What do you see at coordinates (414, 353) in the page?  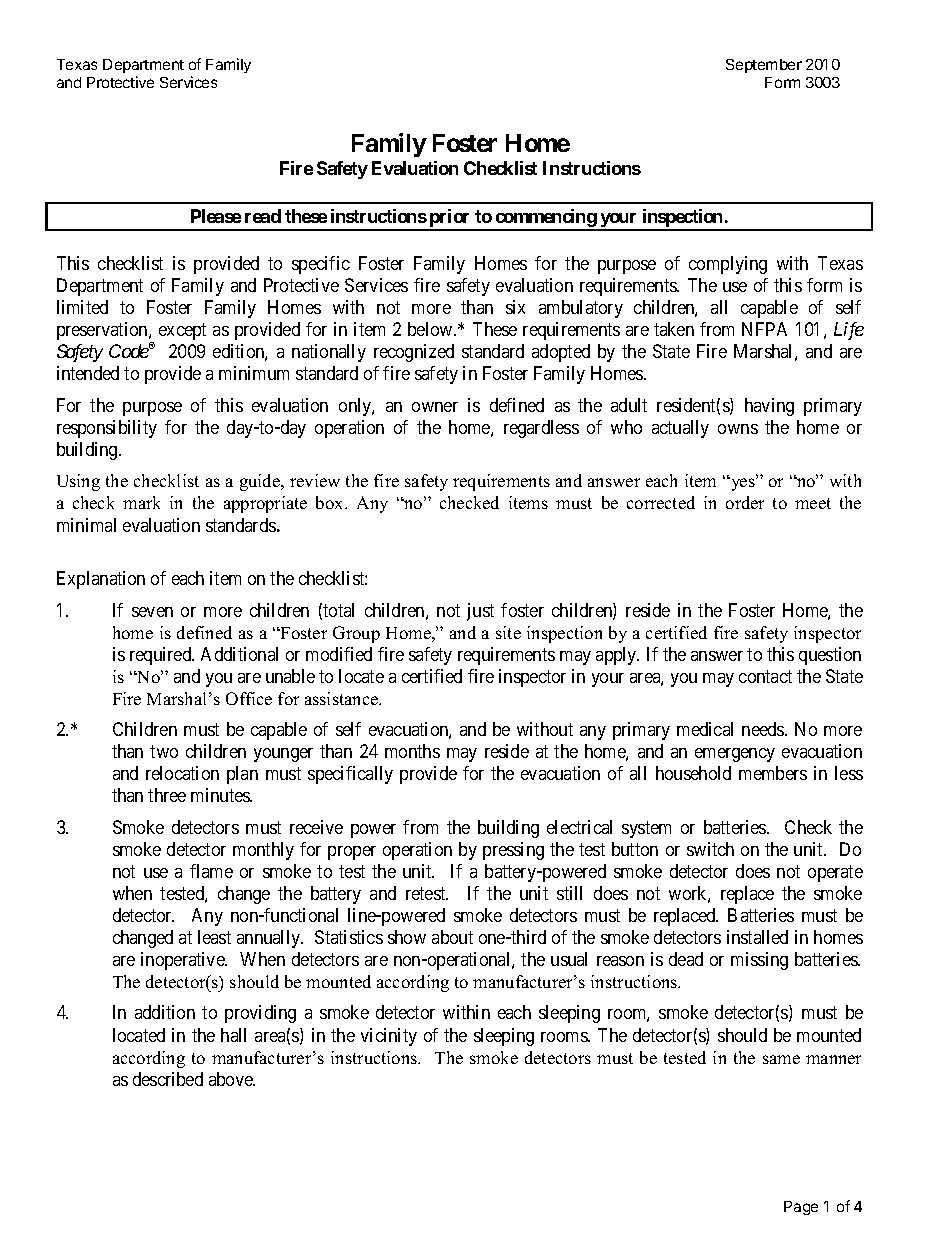 I see `recognized` at bounding box center [414, 353].
